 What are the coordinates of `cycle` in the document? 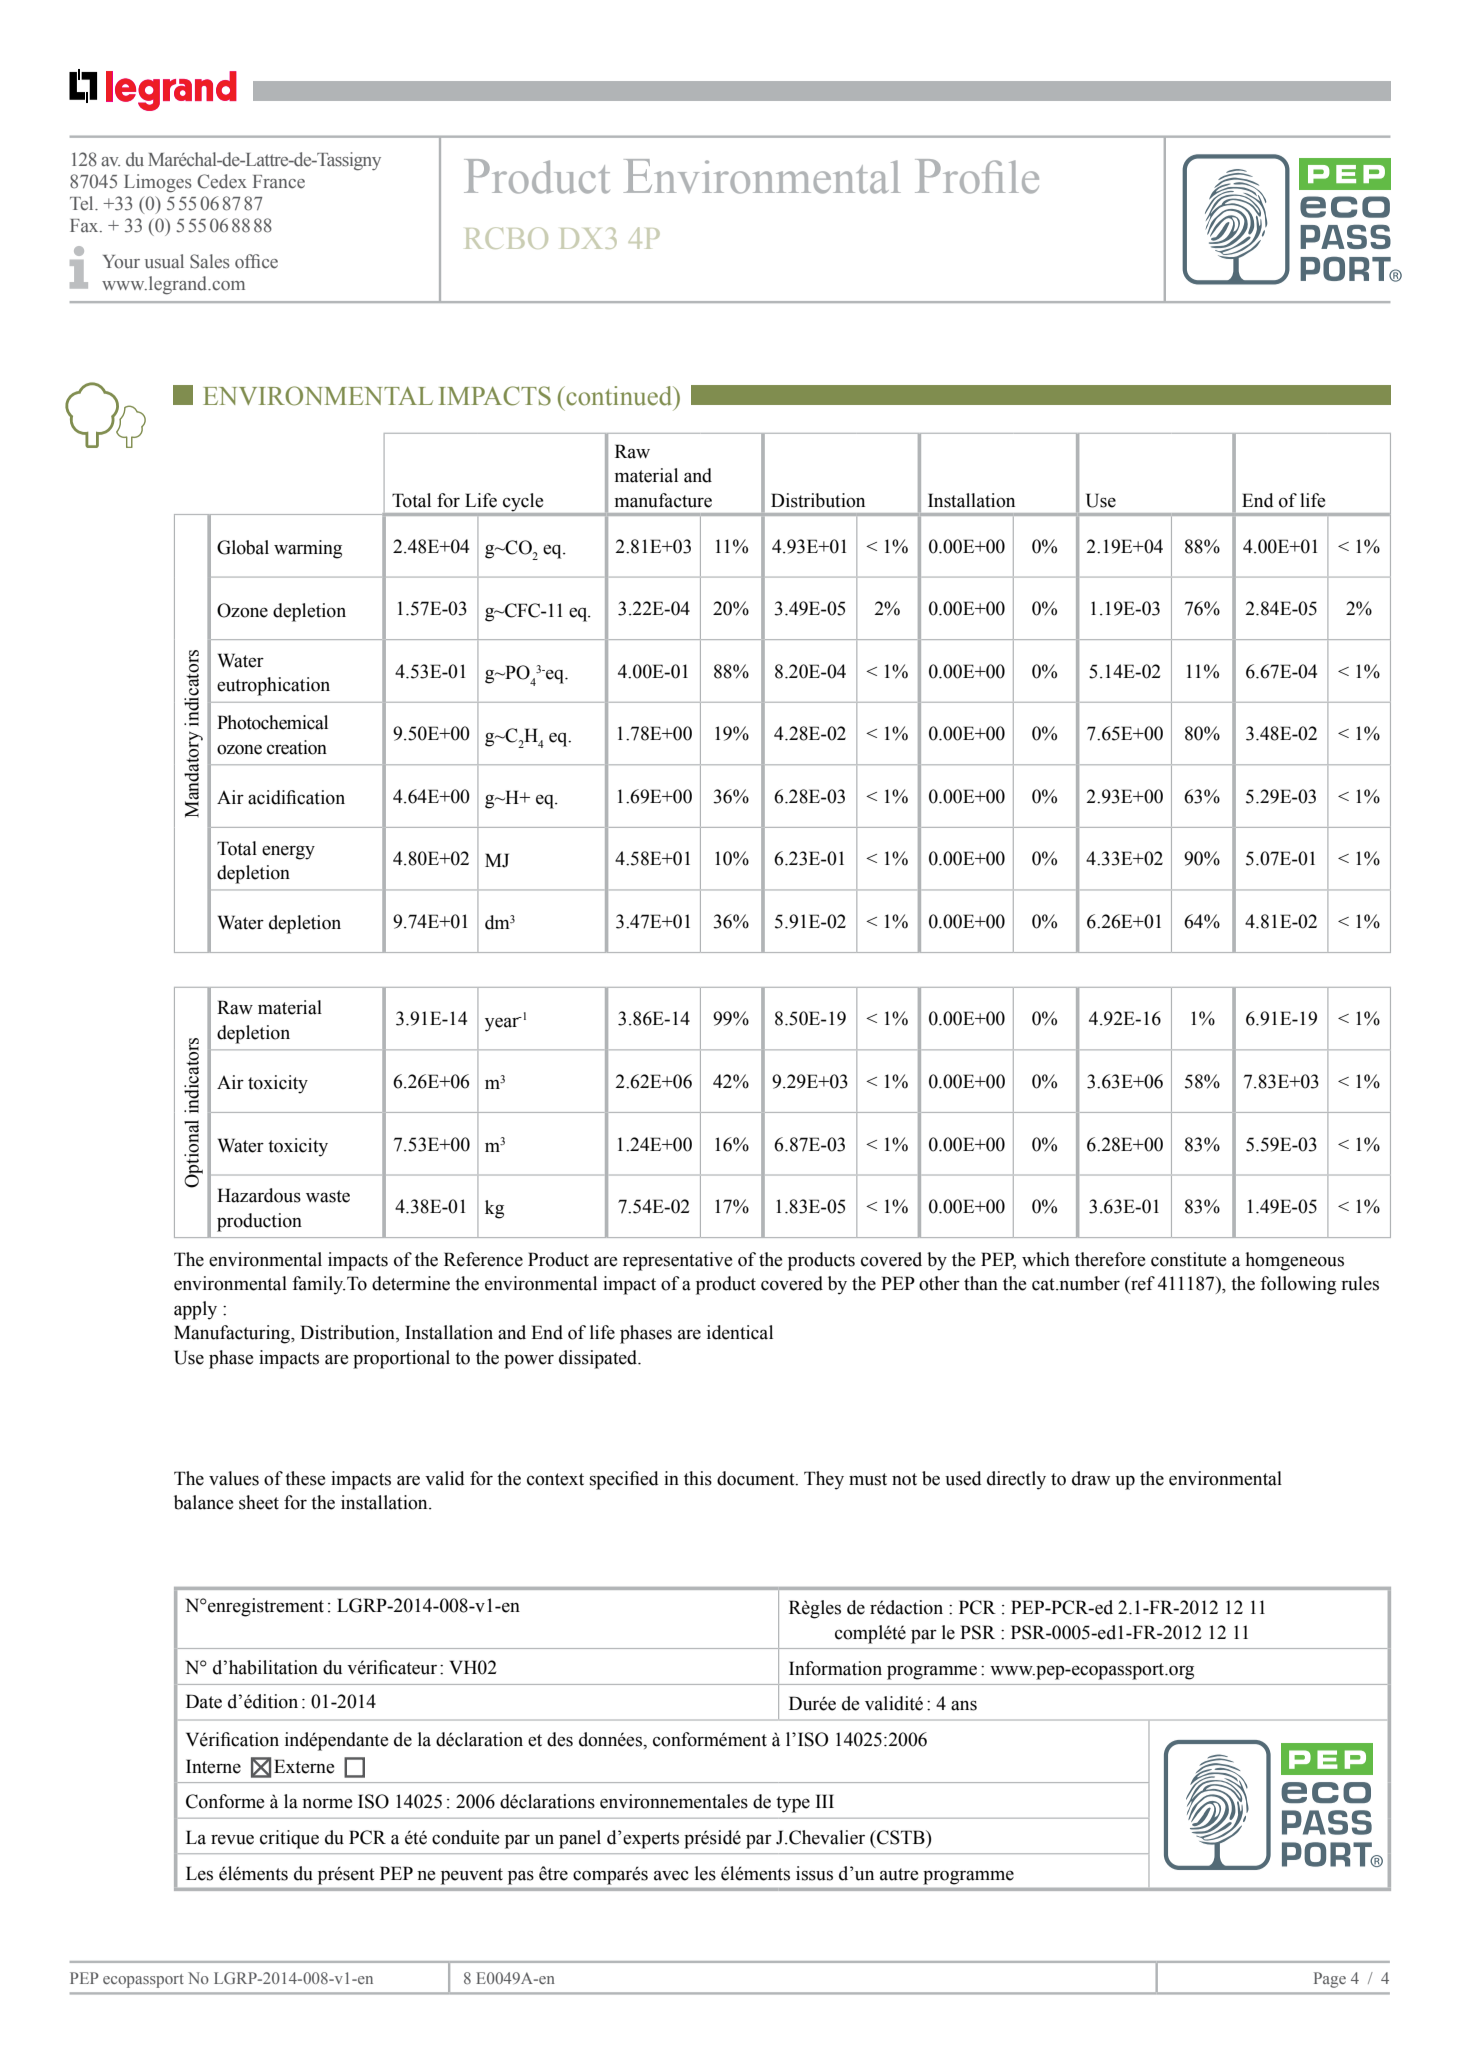 It's located at (523, 502).
